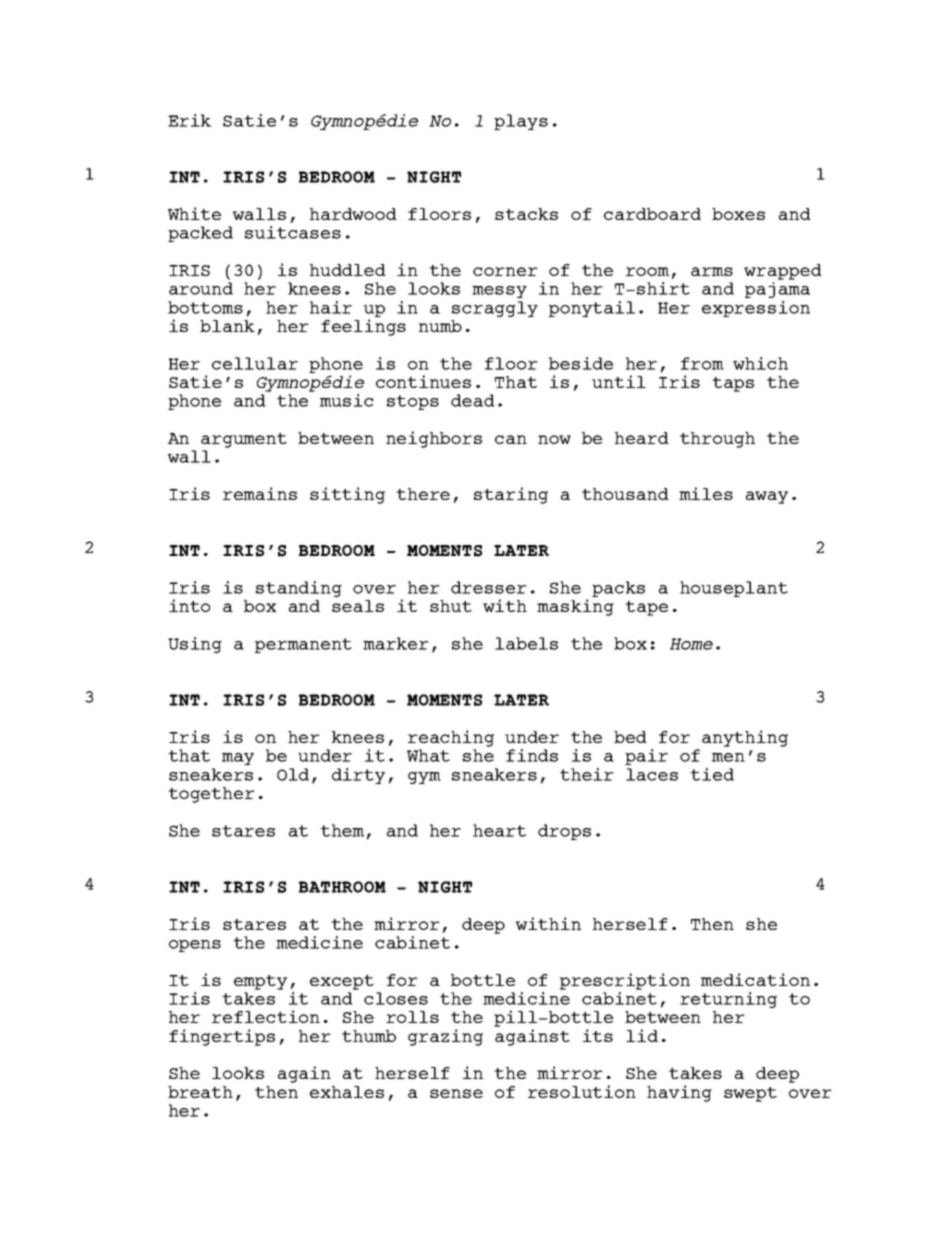  I want to click on reaching, so click(451, 738).
